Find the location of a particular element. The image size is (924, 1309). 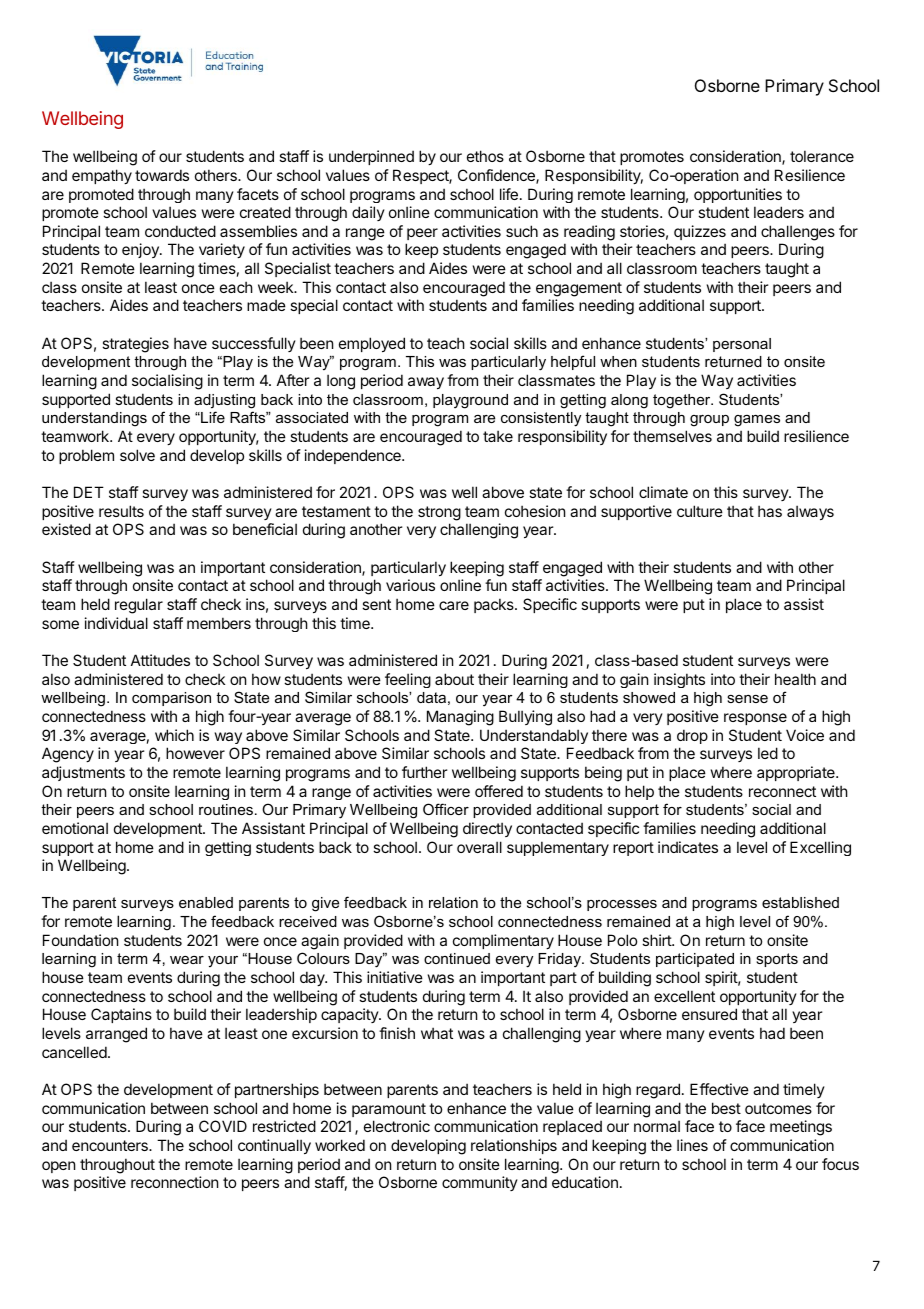

established is located at coordinates (800, 902).
